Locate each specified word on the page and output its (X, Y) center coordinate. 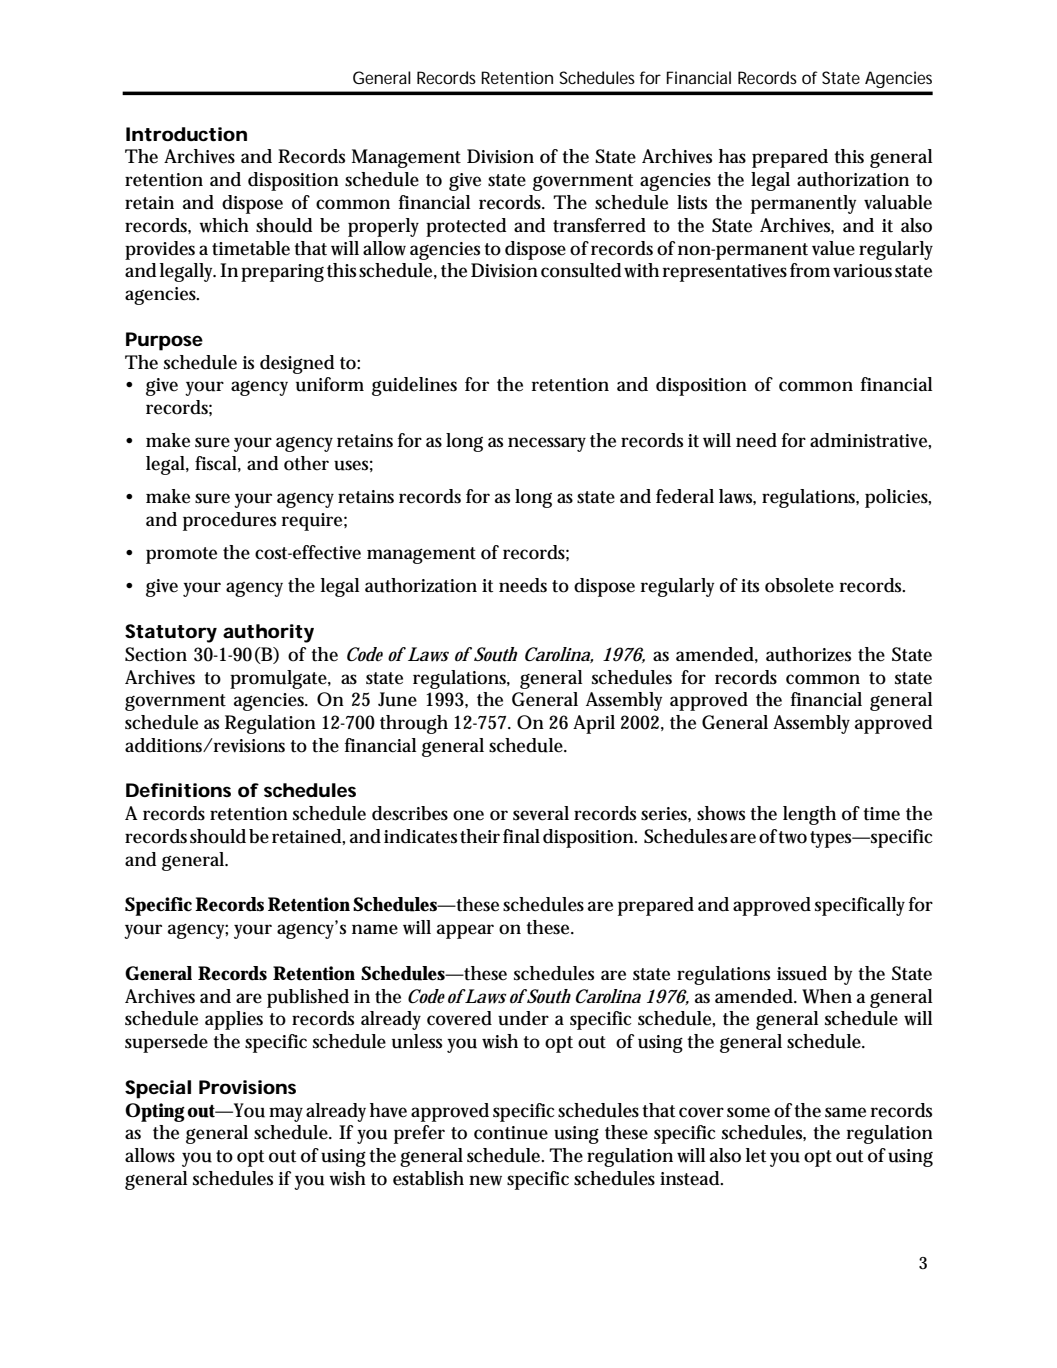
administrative (868, 440)
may (286, 1114)
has (732, 156)
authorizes (808, 654)
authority (268, 633)
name (375, 929)
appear (465, 931)
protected (466, 227)
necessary (547, 444)
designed (297, 364)
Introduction (186, 134)
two (792, 837)
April (594, 724)
